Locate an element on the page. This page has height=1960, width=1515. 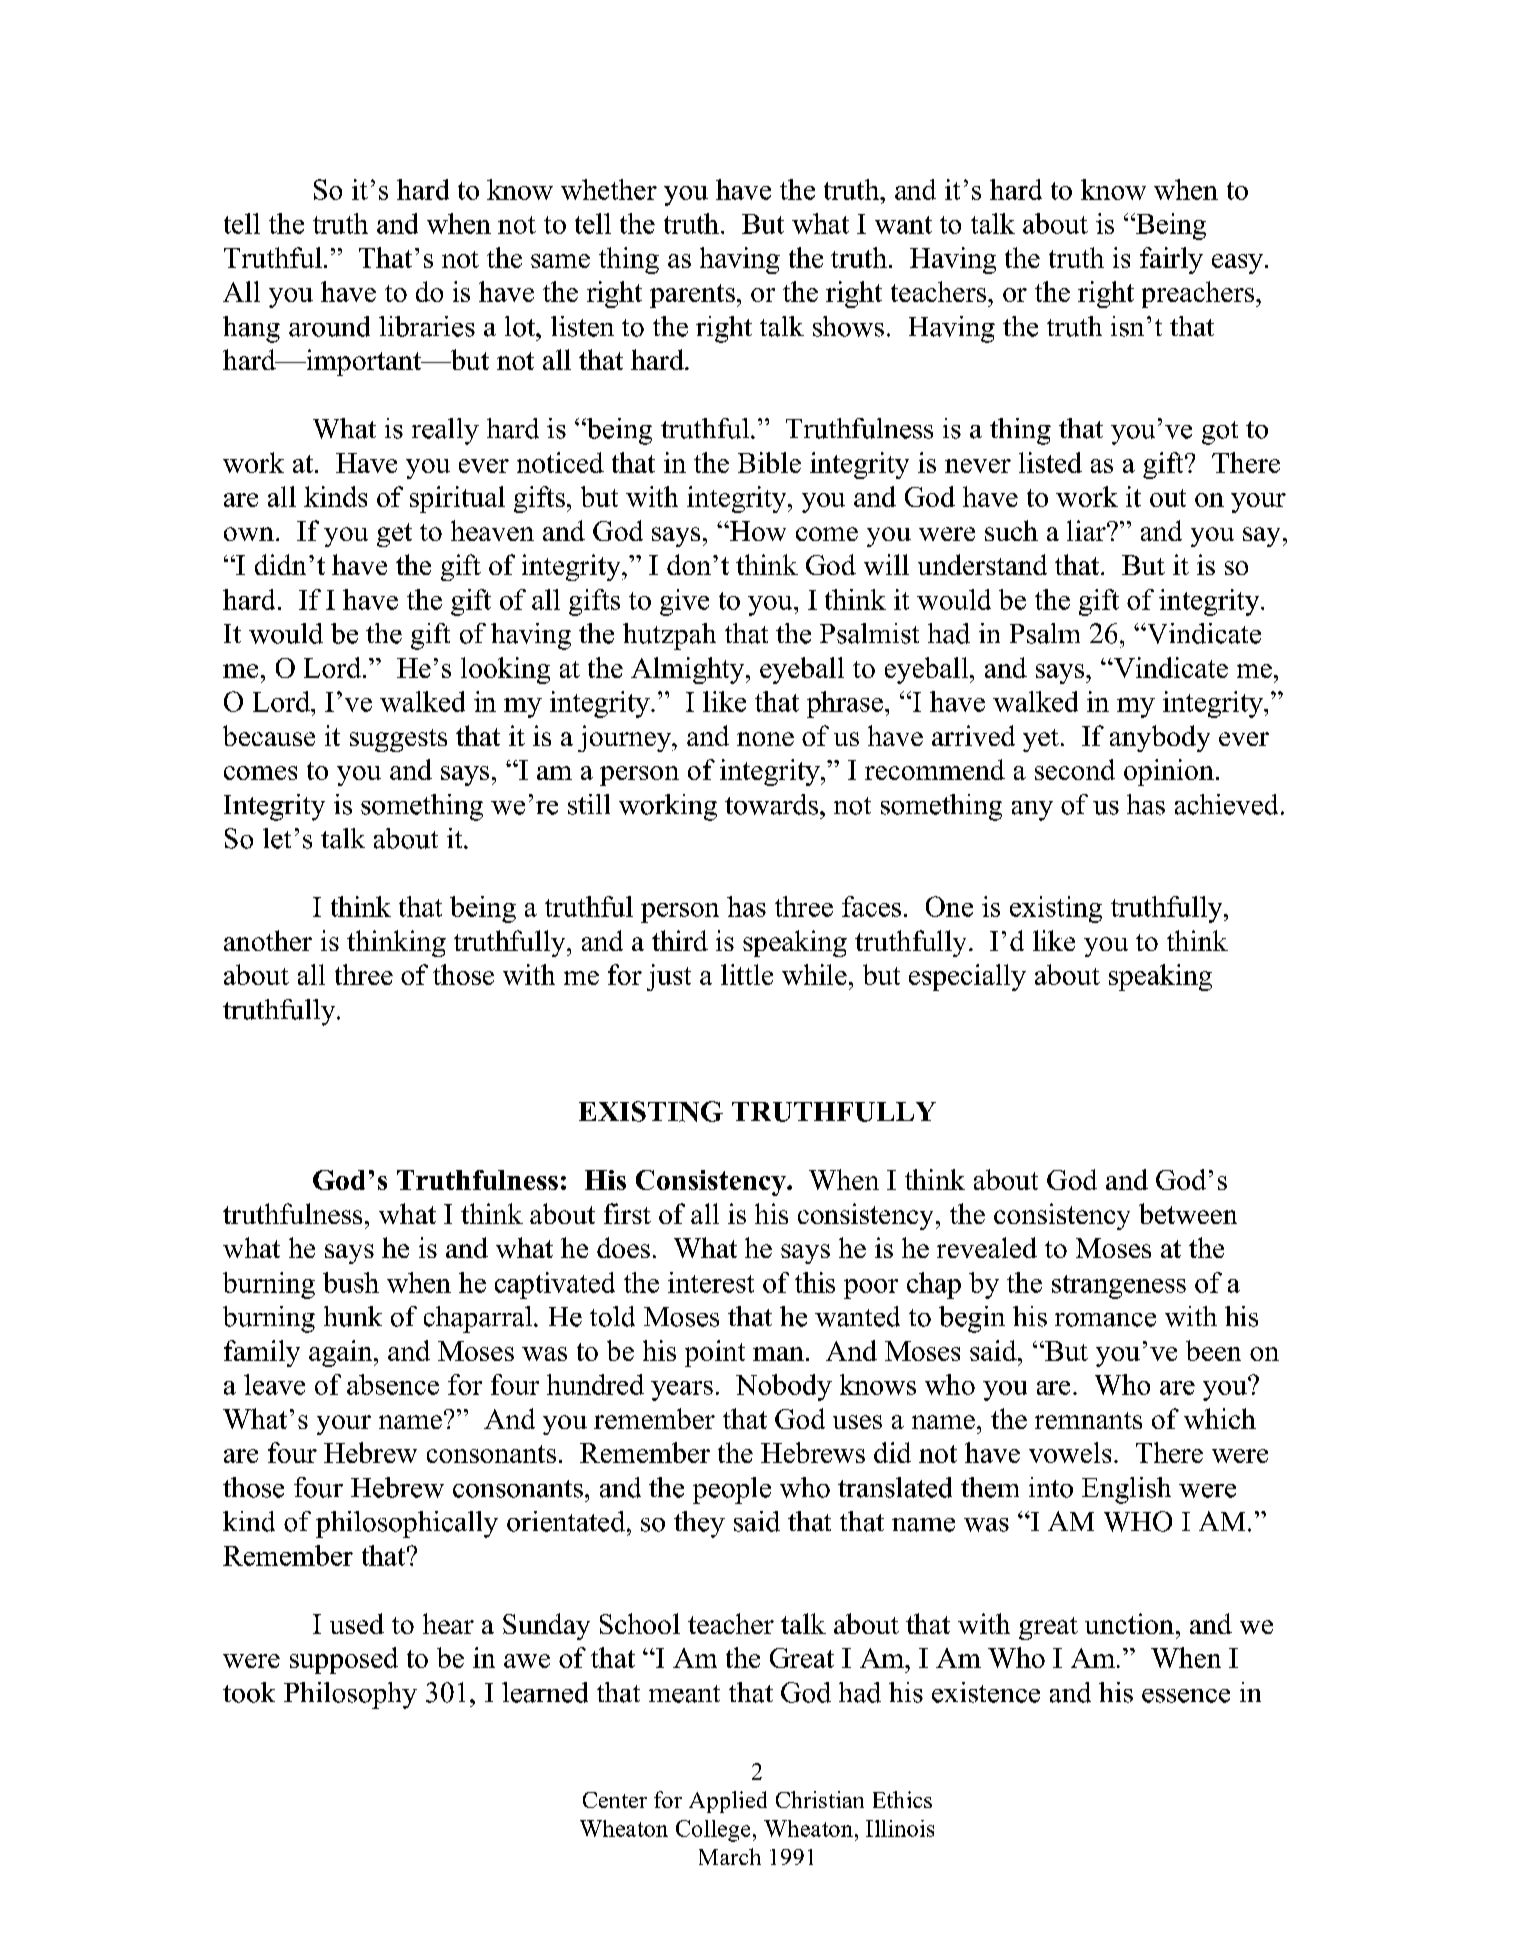
essence is located at coordinates (1186, 1696).
